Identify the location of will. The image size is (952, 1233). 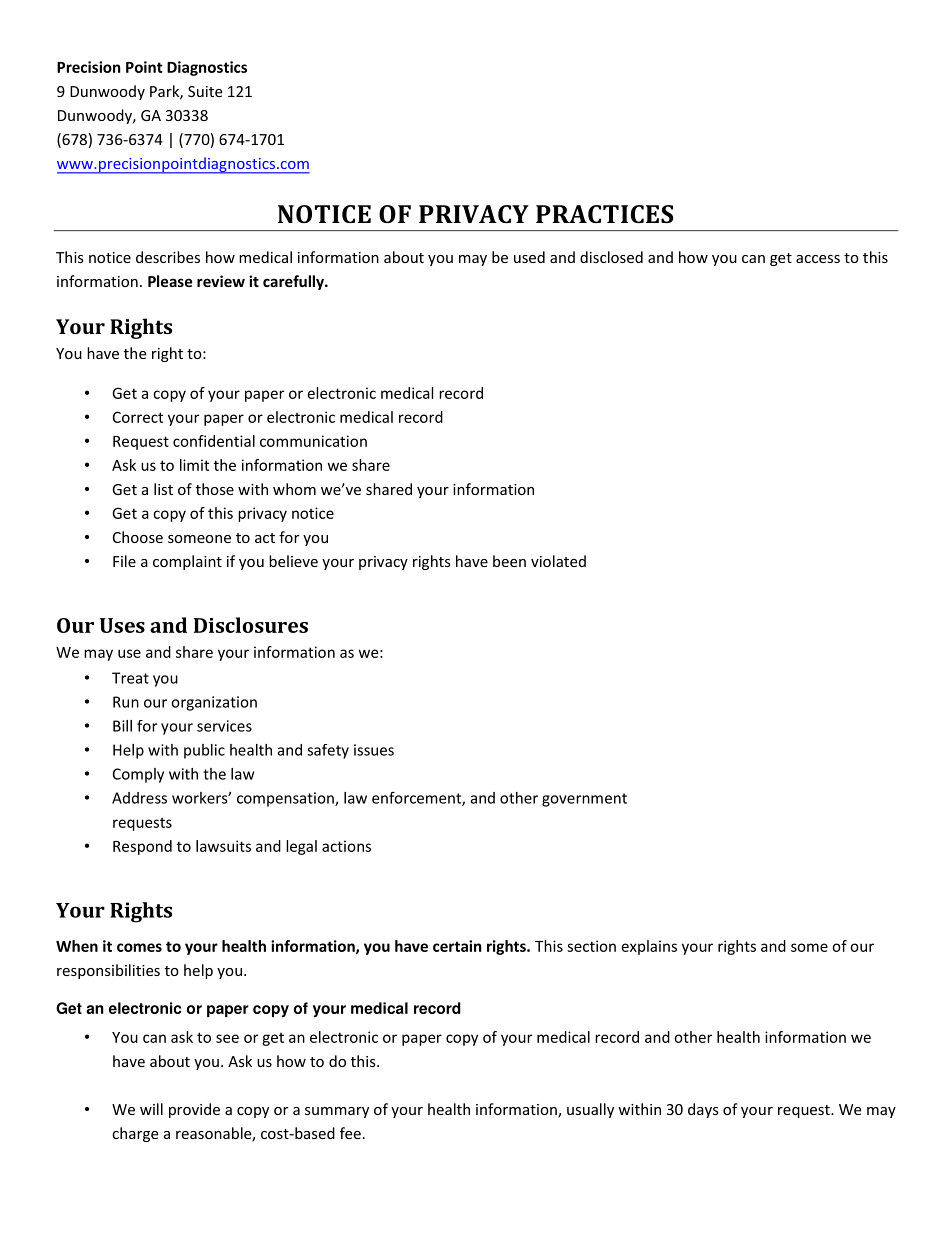
(151, 1109).
